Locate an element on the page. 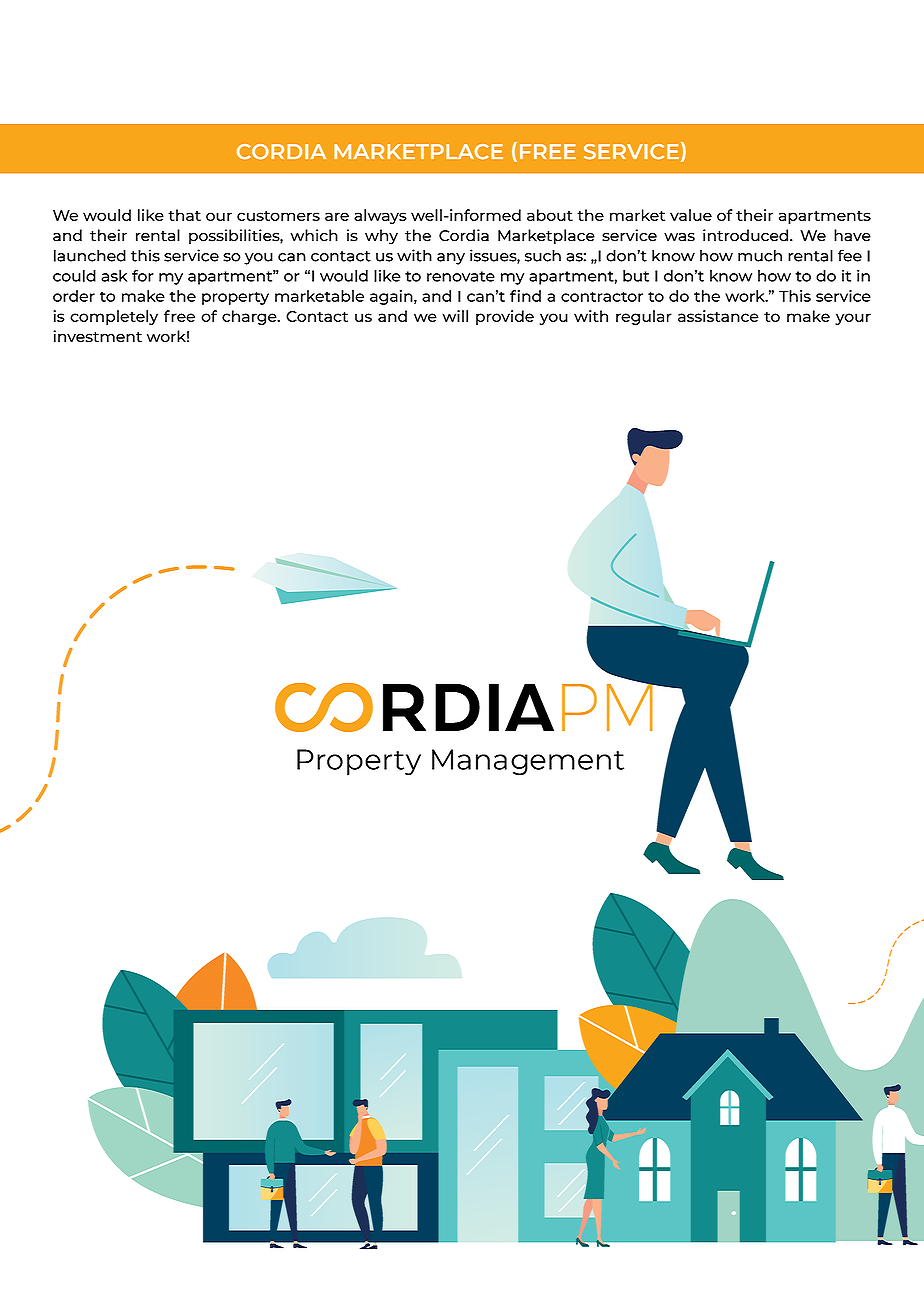 The width and height of the image is (924, 1308). investment is located at coordinates (97, 336).
